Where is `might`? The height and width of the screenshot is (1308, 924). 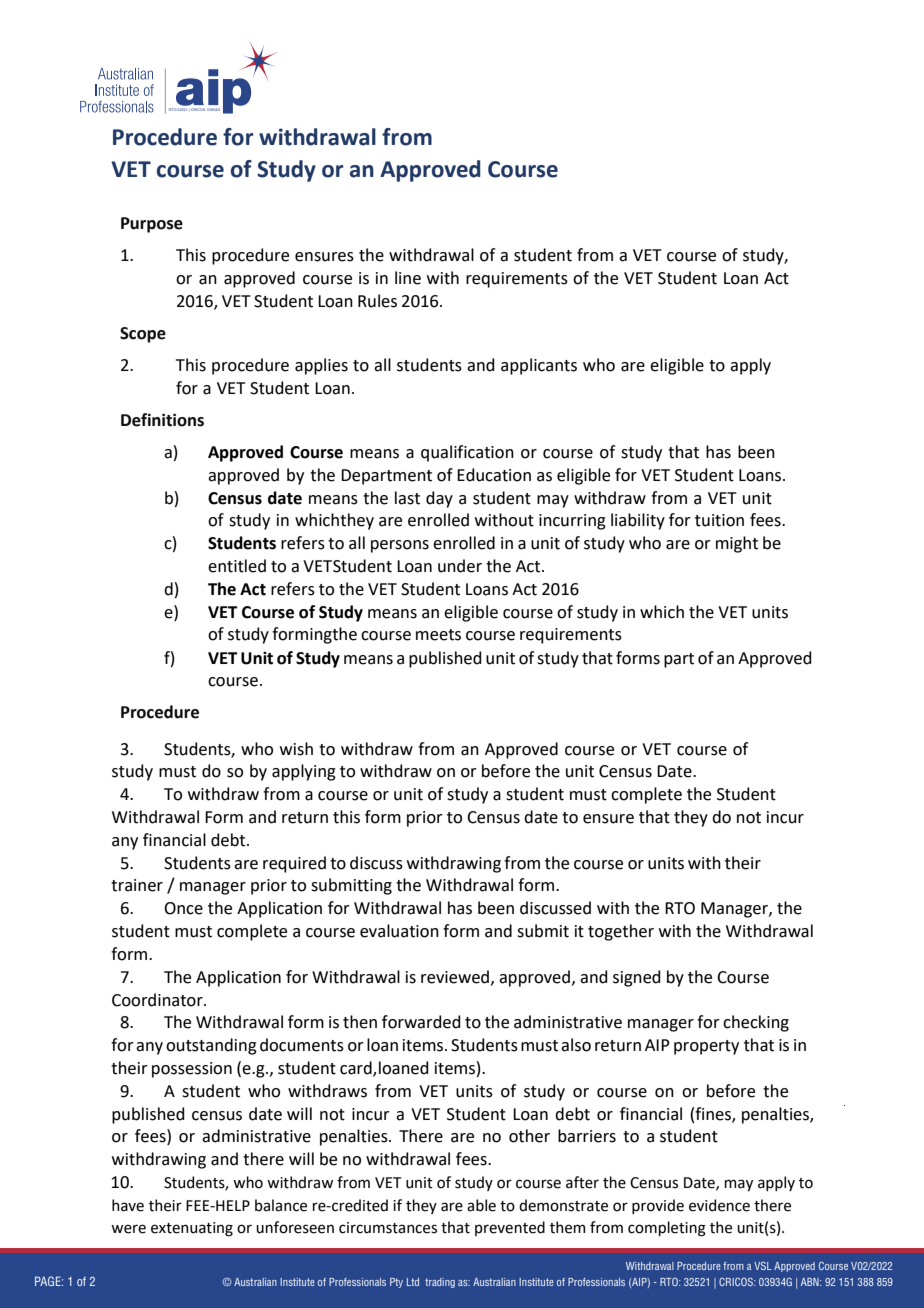 might is located at coordinates (737, 544).
